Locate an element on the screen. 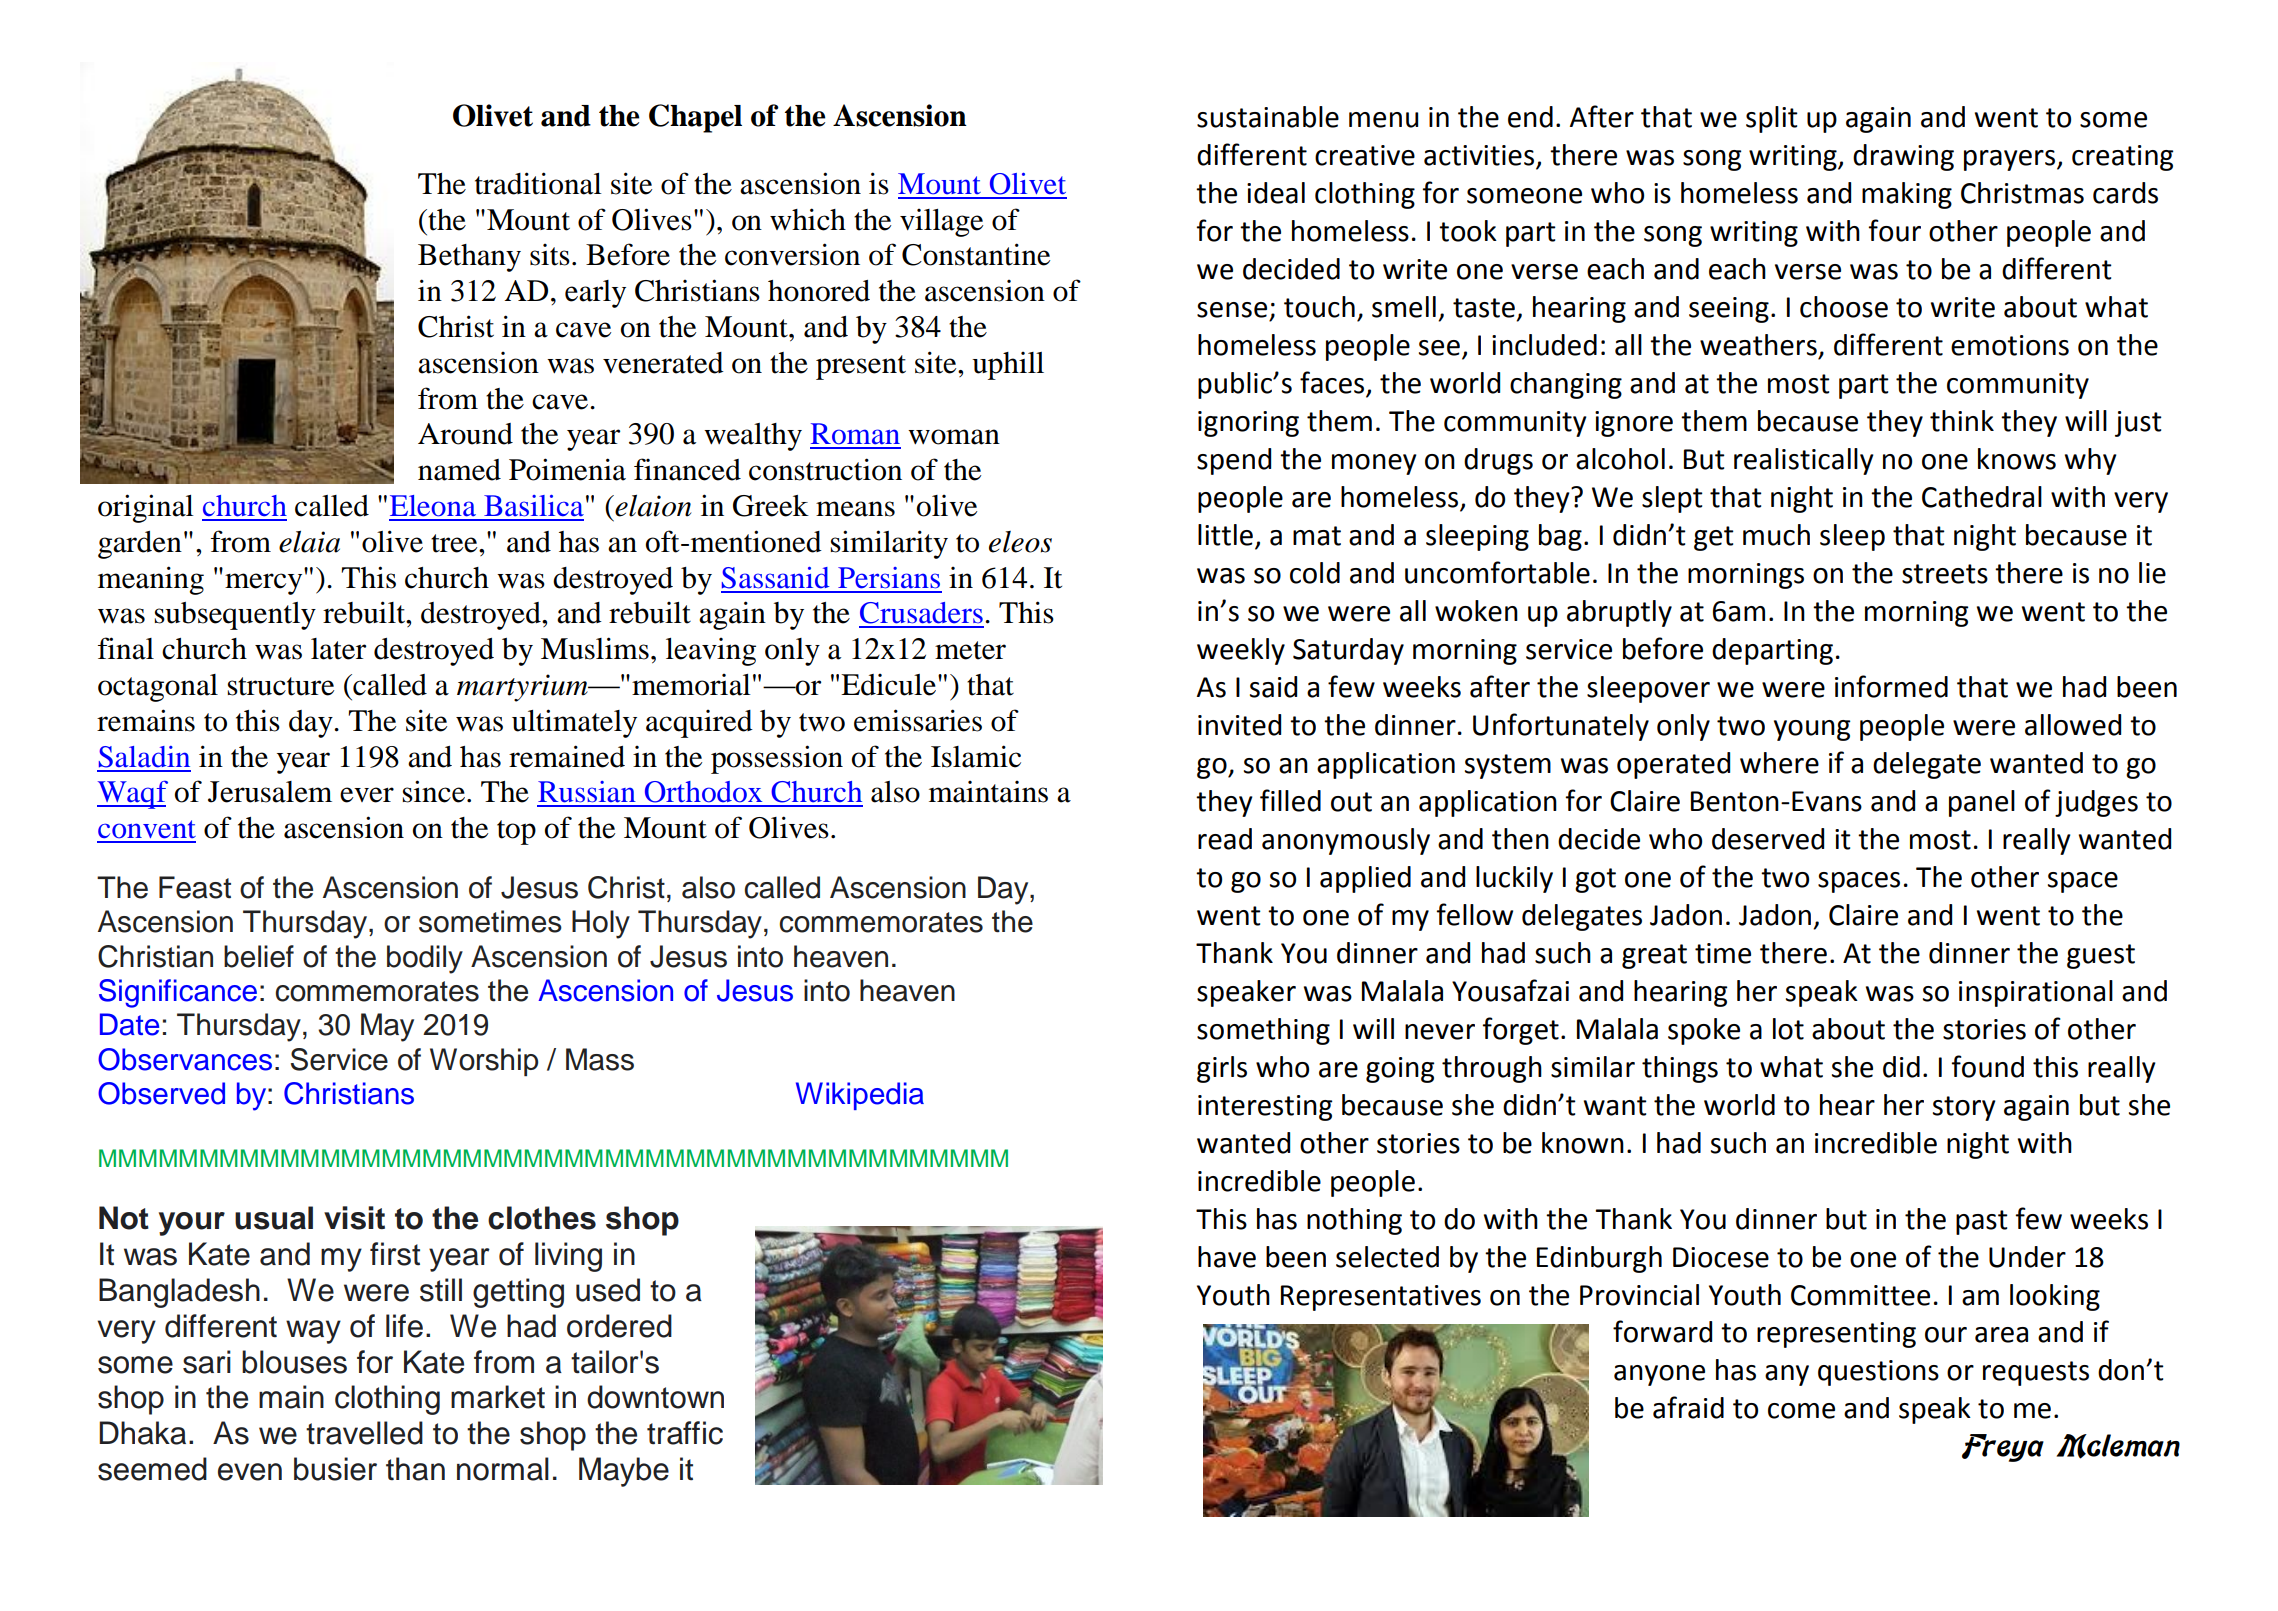 This screenshot has height=1611, width=2278. later is located at coordinates (338, 649).
